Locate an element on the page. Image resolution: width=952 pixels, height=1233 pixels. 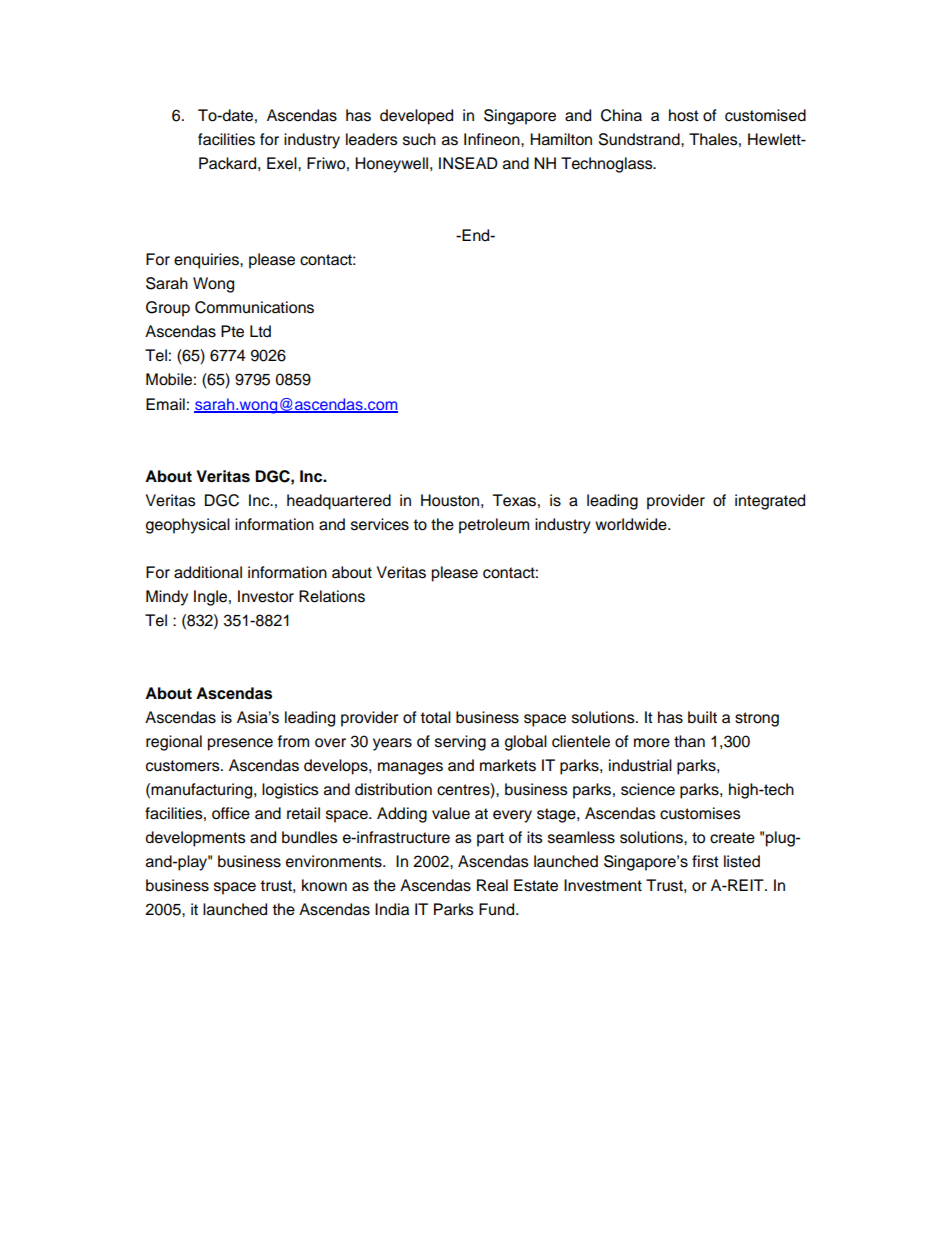
Real is located at coordinates (492, 885).
